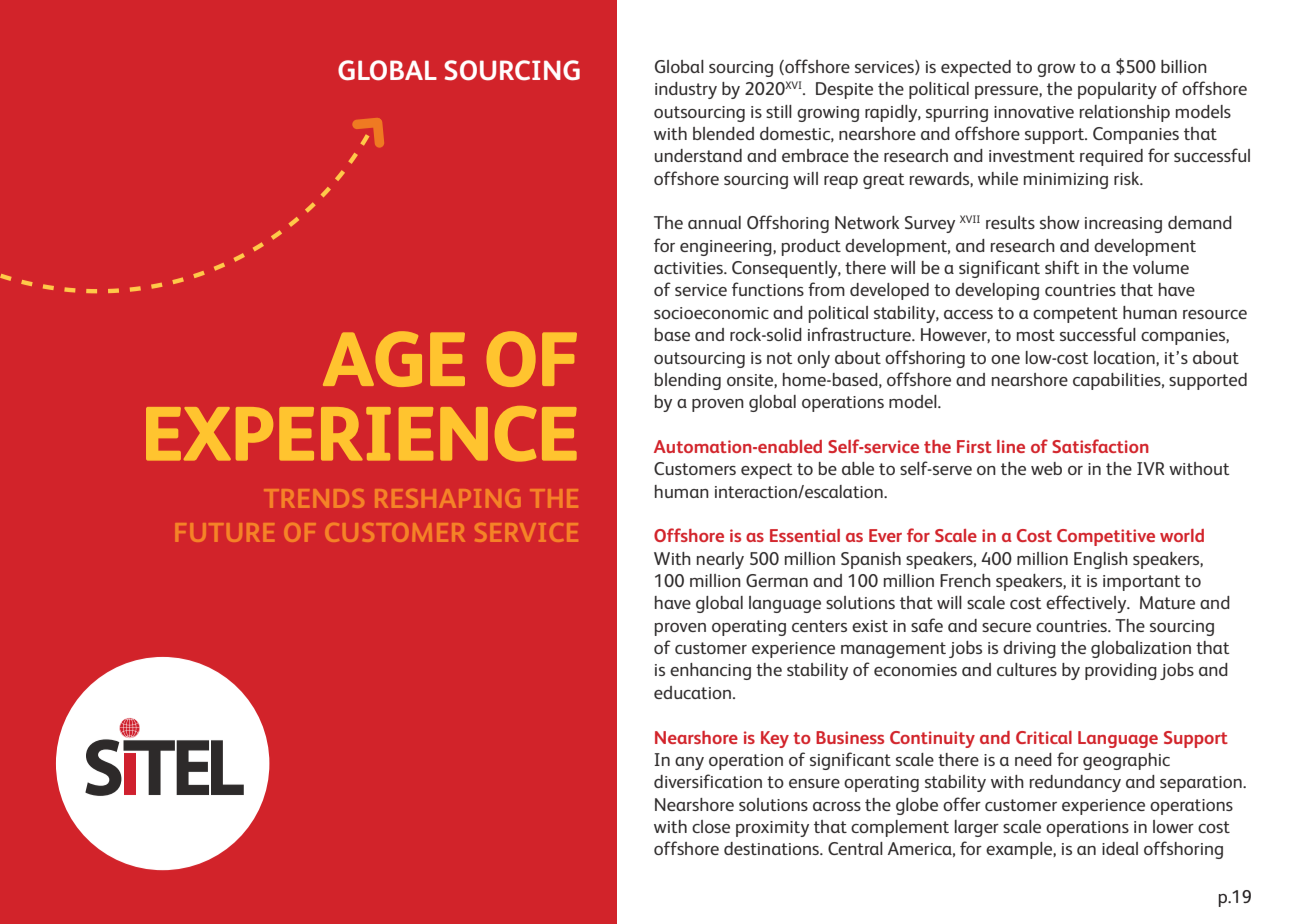  Describe the element at coordinates (772, 829) in the screenshot. I see `proximity` at that location.
